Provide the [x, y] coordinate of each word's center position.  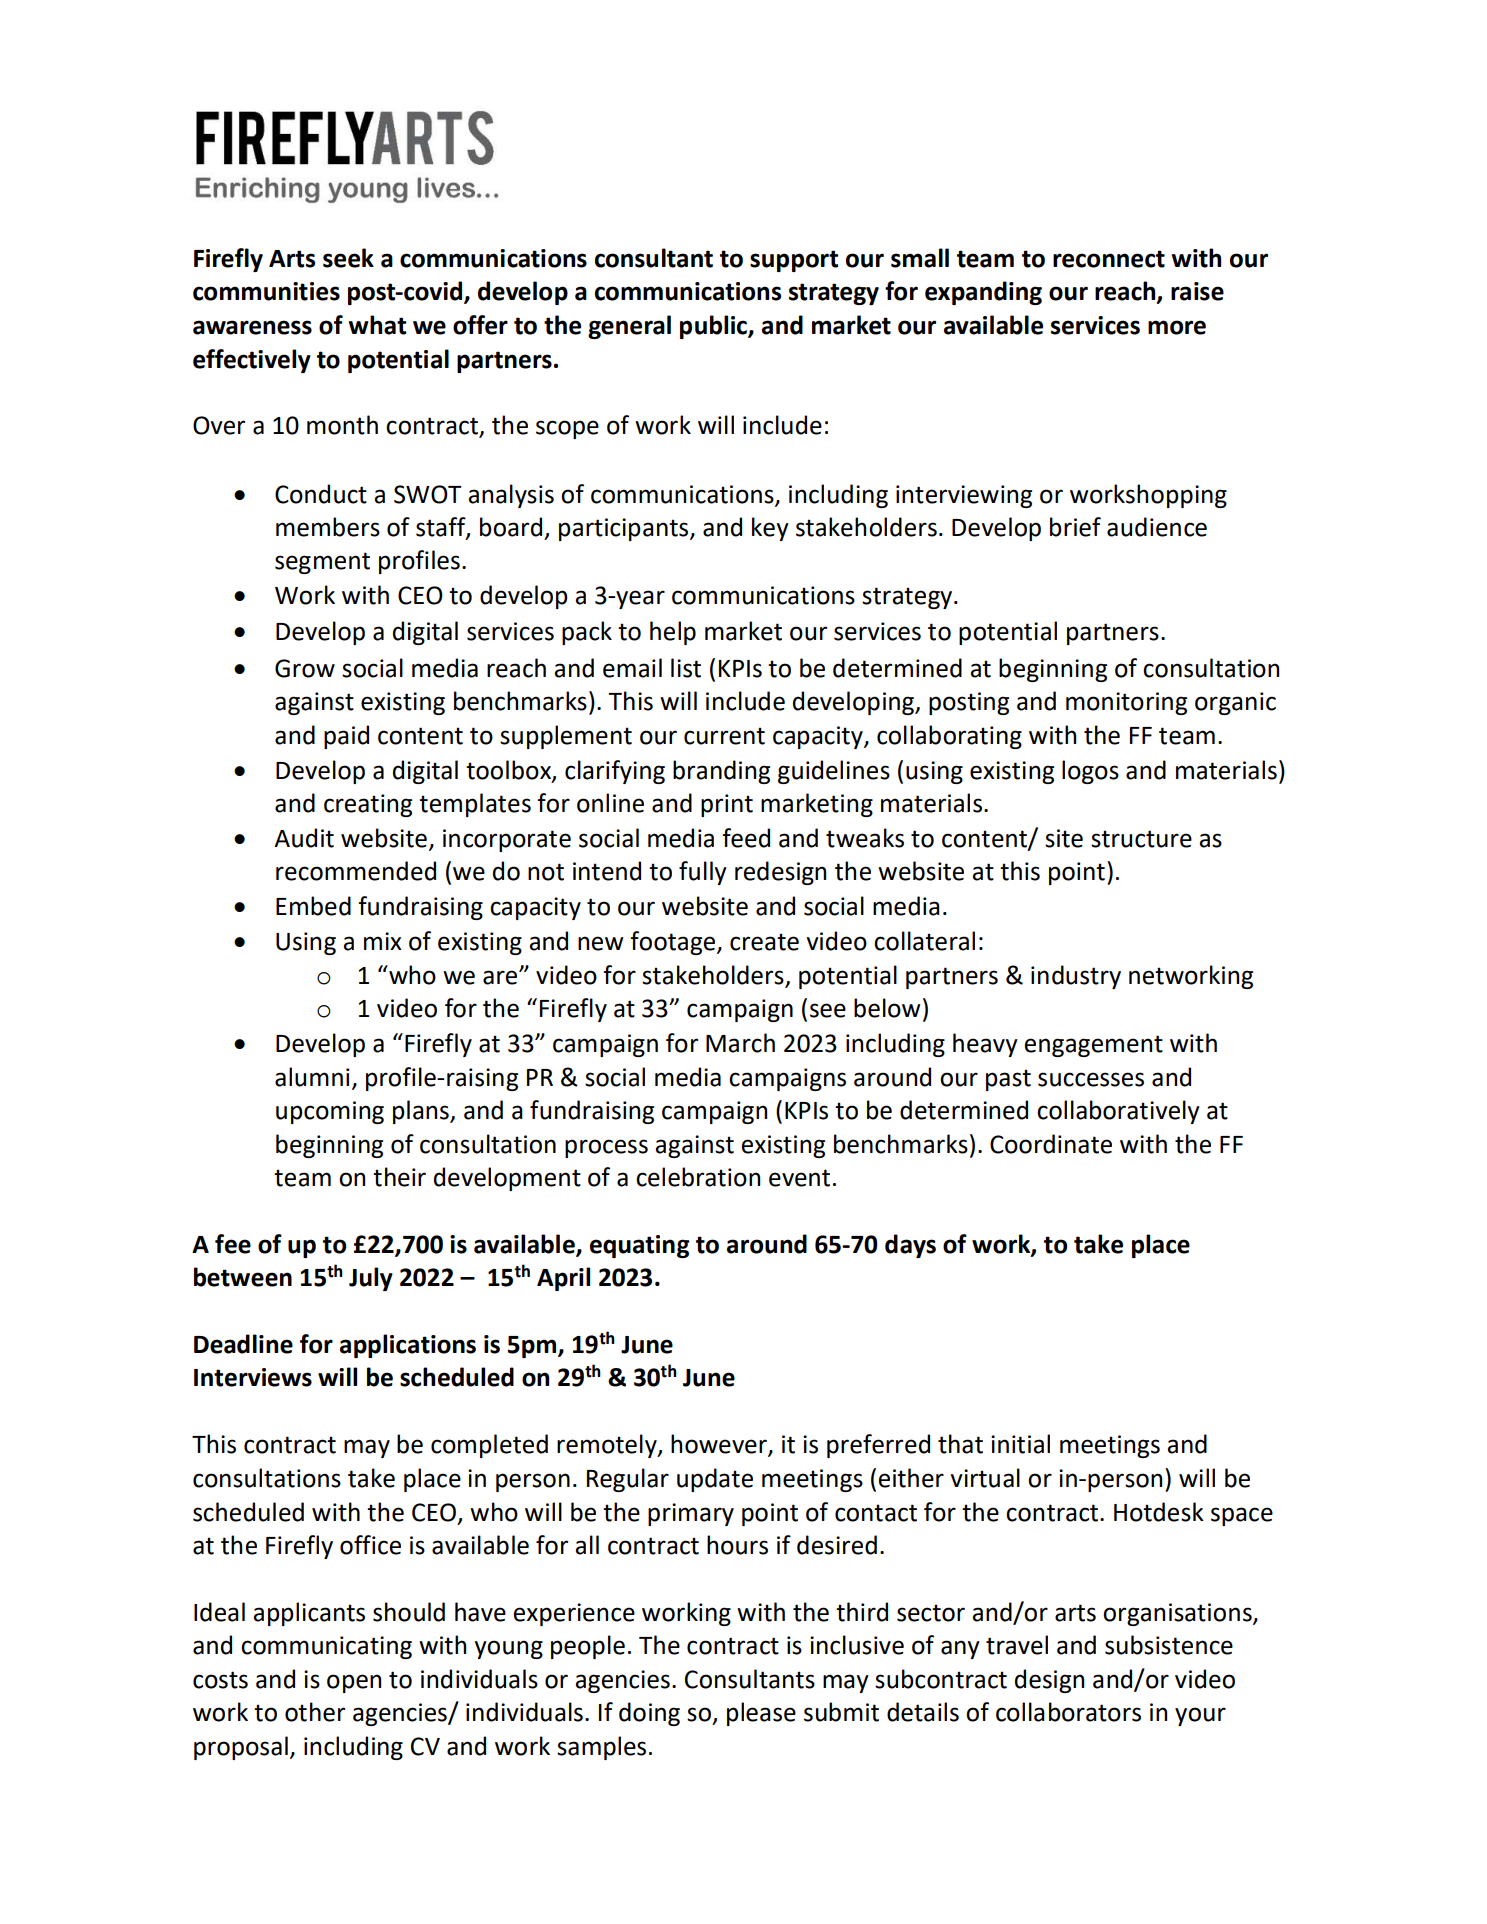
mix [383, 941]
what [377, 325]
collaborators [1068, 1712]
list [686, 668]
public [714, 327]
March [740, 1043]
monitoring [1126, 703]
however [720, 1445]
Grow [305, 668]
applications [408, 1346]
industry [1076, 977]
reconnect [1109, 259]
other [315, 1712]
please [761, 1714]
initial [1020, 1444]
